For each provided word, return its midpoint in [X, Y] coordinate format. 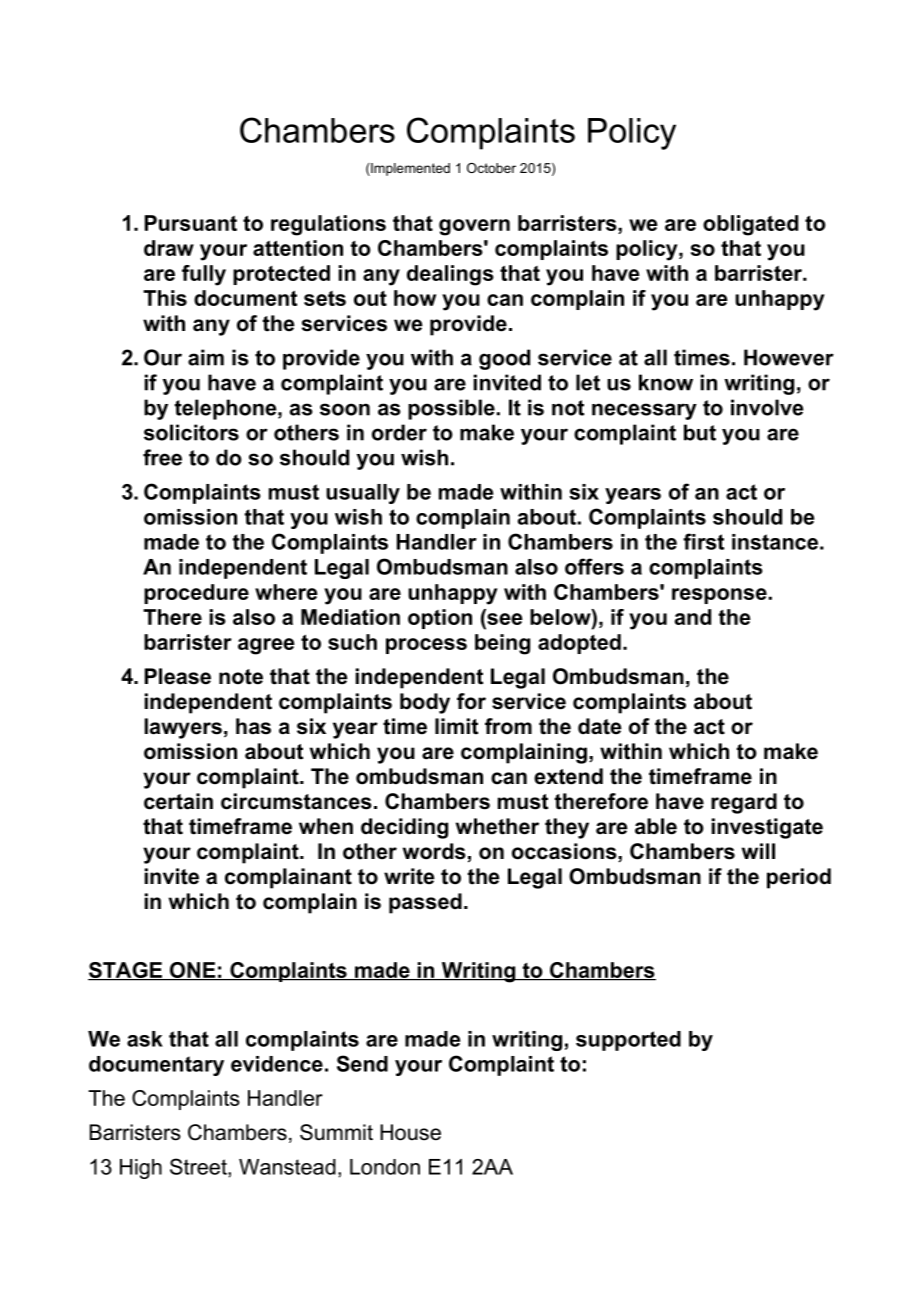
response [719, 596]
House [410, 1132]
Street [199, 1166]
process [426, 646]
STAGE [126, 971]
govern [474, 227]
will [758, 851]
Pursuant [191, 223]
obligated [750, 225]
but [700, 432]
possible [451, 409]
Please [178, 676]
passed [425, 903]
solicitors [191, 432]
